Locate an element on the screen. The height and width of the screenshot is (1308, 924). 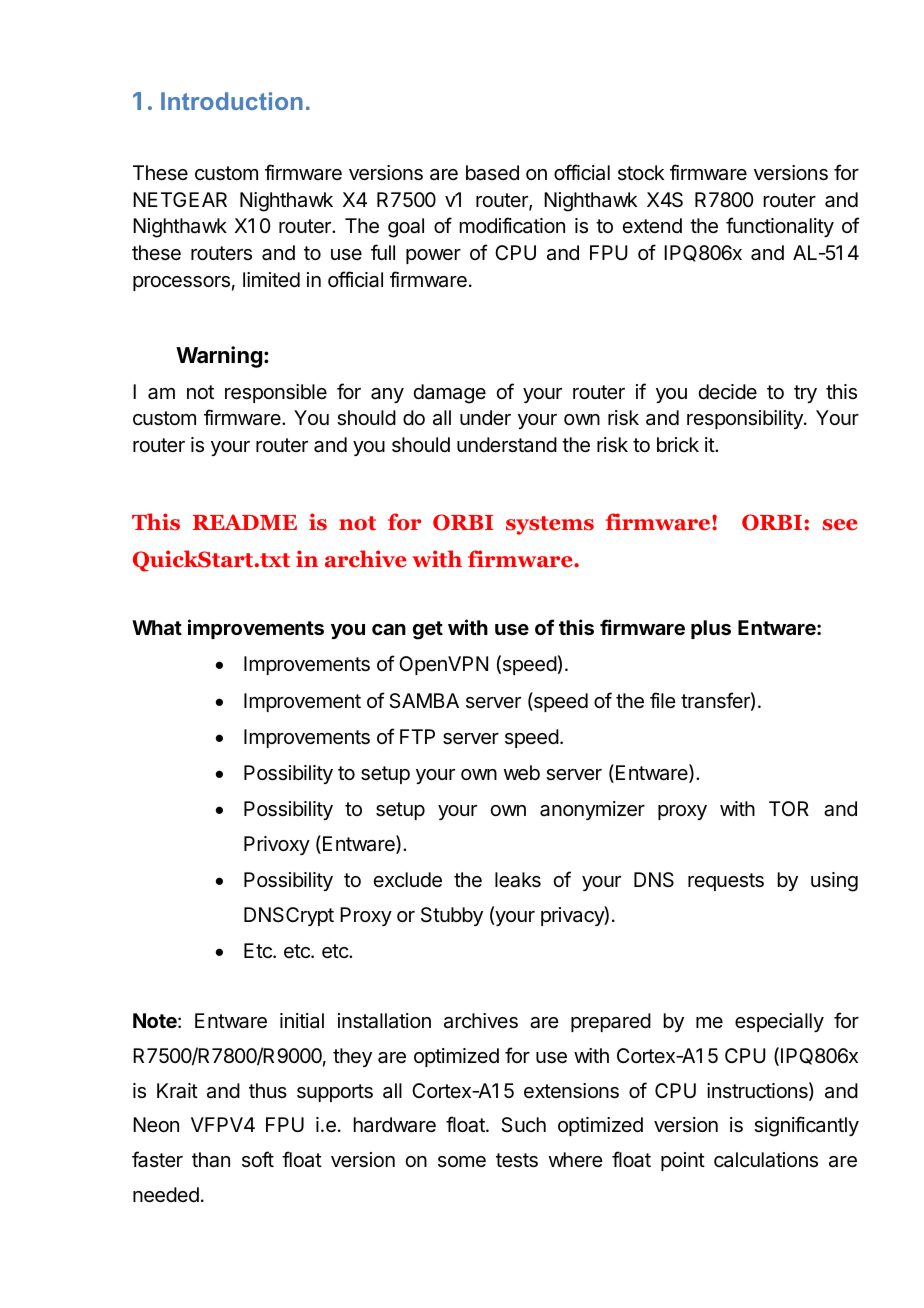
functionality is located at coordinates (780, 227).
